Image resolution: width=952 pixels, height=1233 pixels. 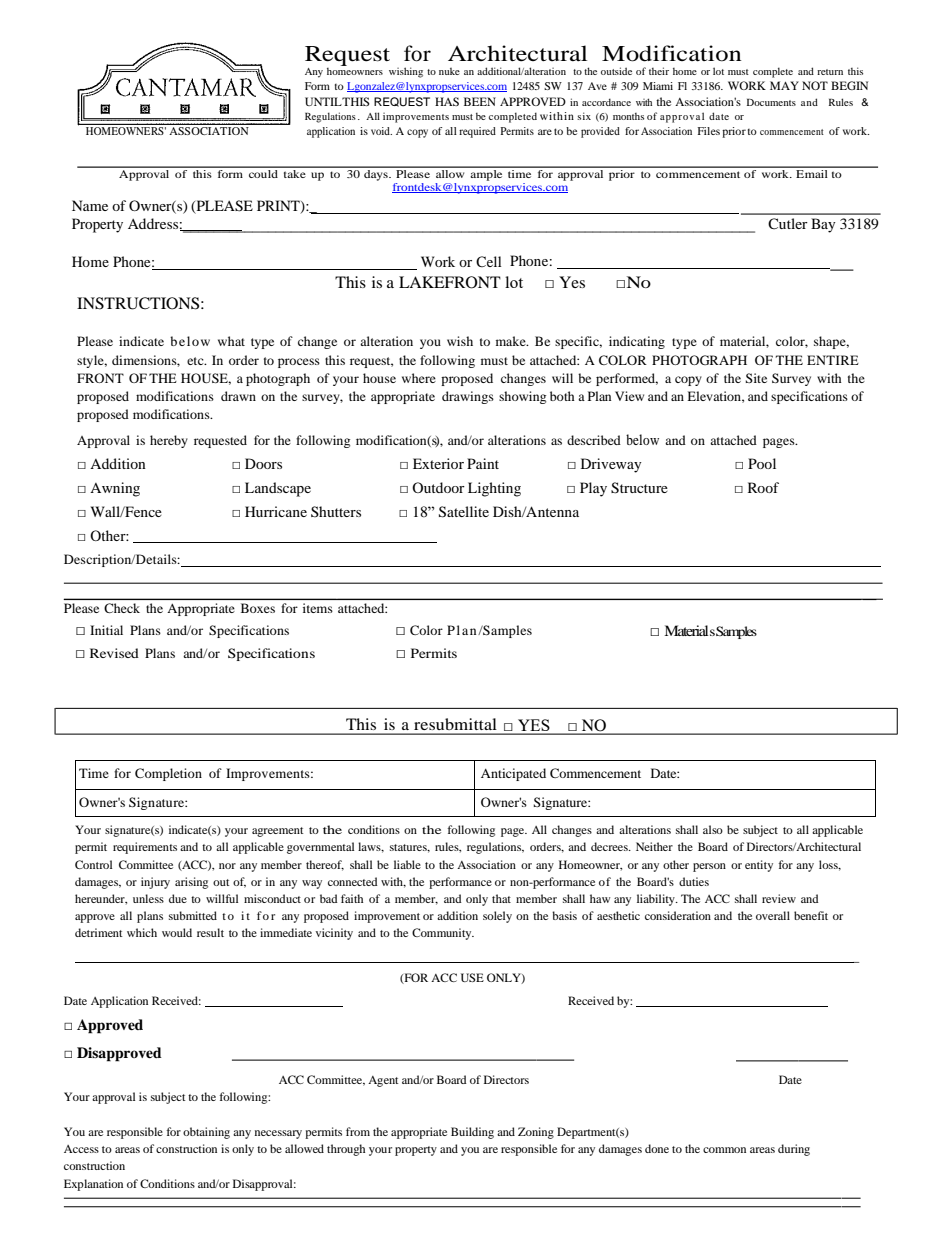 What do you see at coordinates (206, 1133) in the page?
I see `obtaining` at bounding box center [206, 1133].
